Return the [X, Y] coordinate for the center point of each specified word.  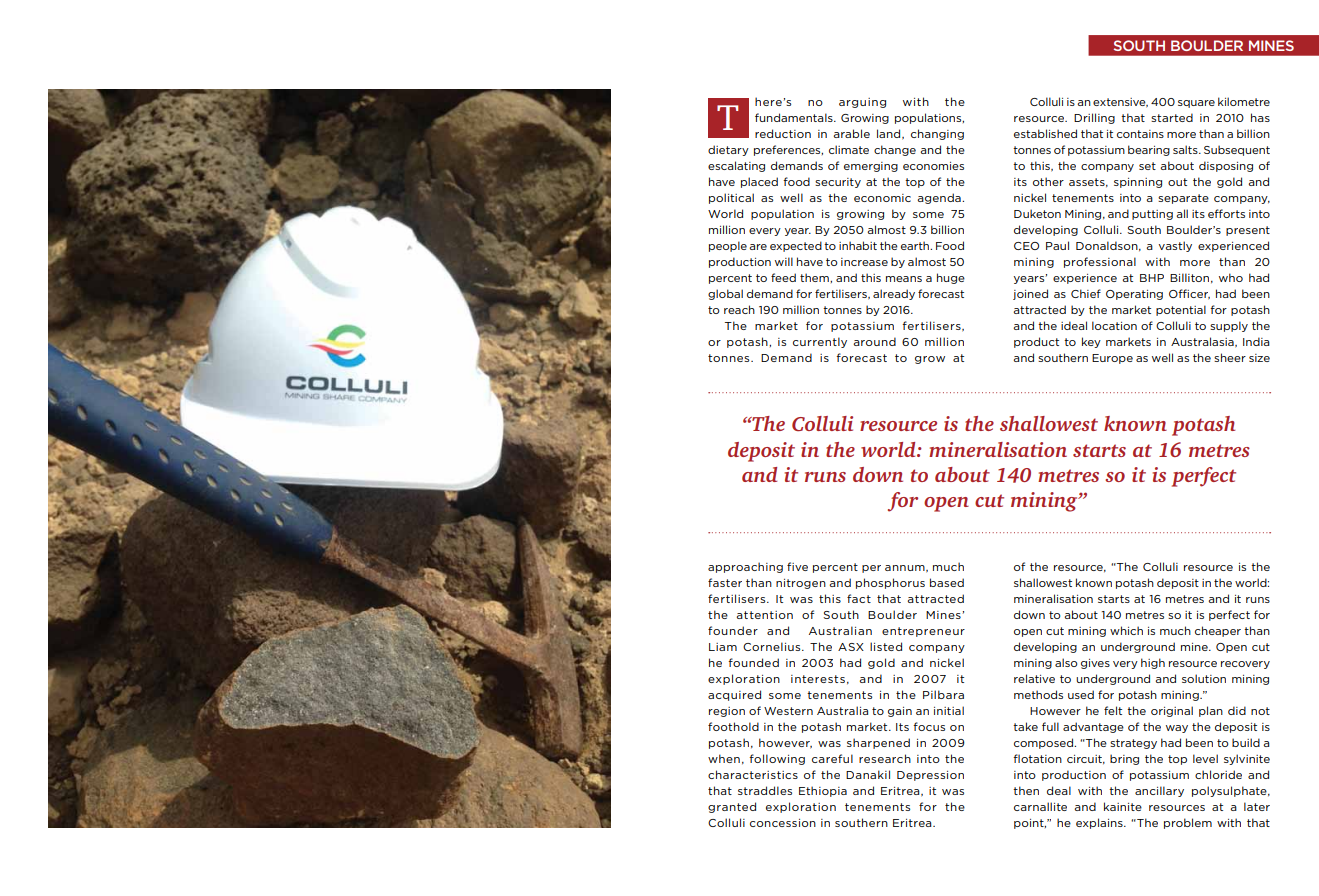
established [1045, 133]
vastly [1175, 246]
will [784, 261]
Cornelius [773, 646]
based [947, 582]
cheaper [1218, 631]
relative [1034, 678]
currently [820, 342]
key [1091, 342]
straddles [765, 790]
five [797, 566]
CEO [1026, 246]
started [1172, 117]
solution [1204, 678]
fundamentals [795, 117]
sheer [1230, 357]
